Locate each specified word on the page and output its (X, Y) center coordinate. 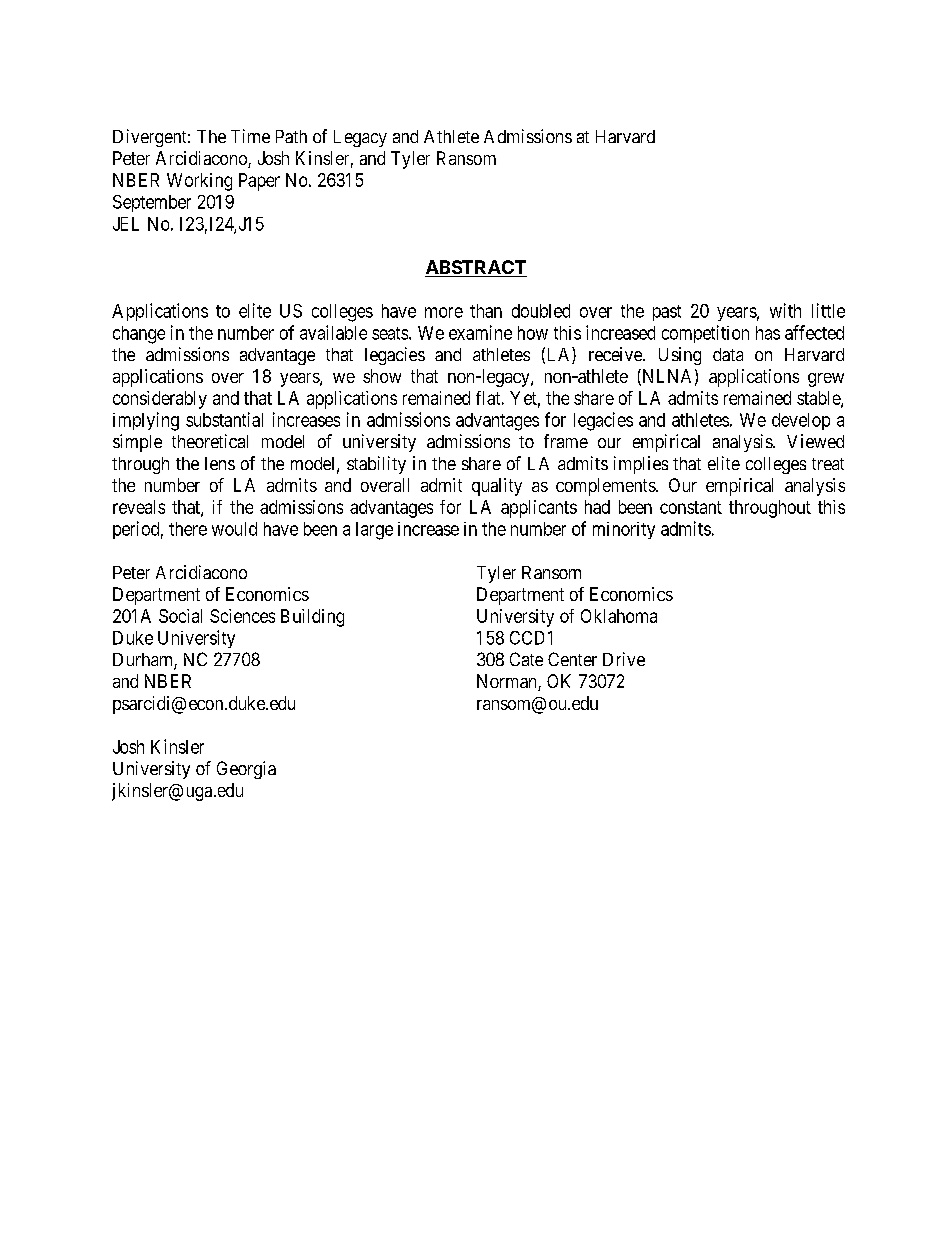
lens (220, 463)
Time (250, 136)
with (785, 310)
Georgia (246, 770)
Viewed (815, 441)
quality (497, 487)
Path (291, 136)
